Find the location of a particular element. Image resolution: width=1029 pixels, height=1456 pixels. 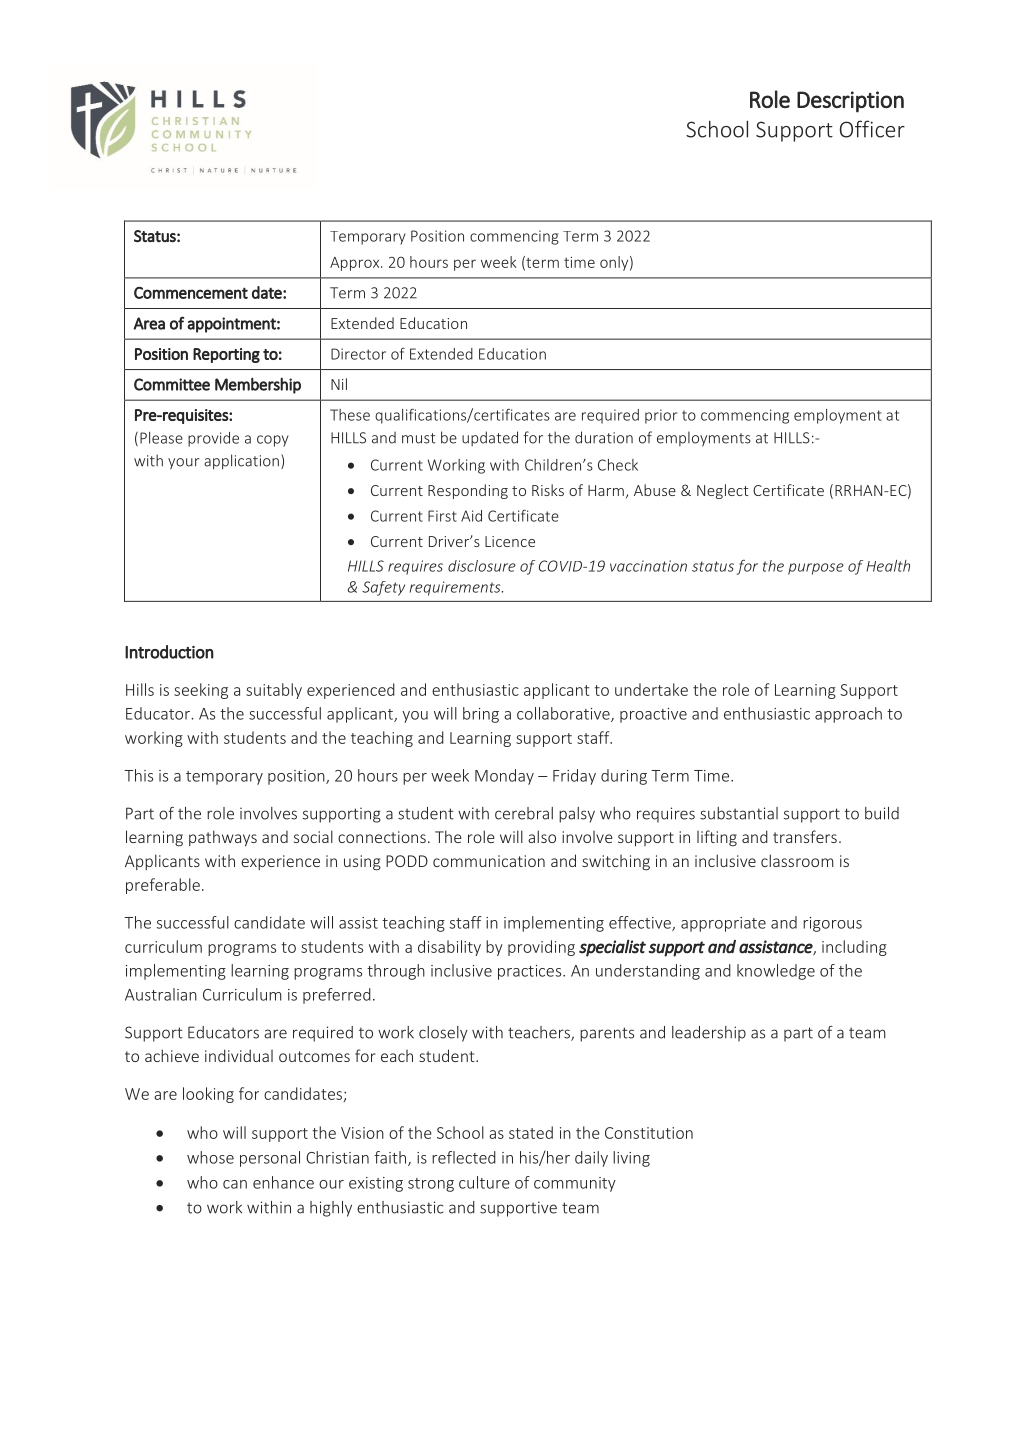

providing is located at coordinates (541, 948).
